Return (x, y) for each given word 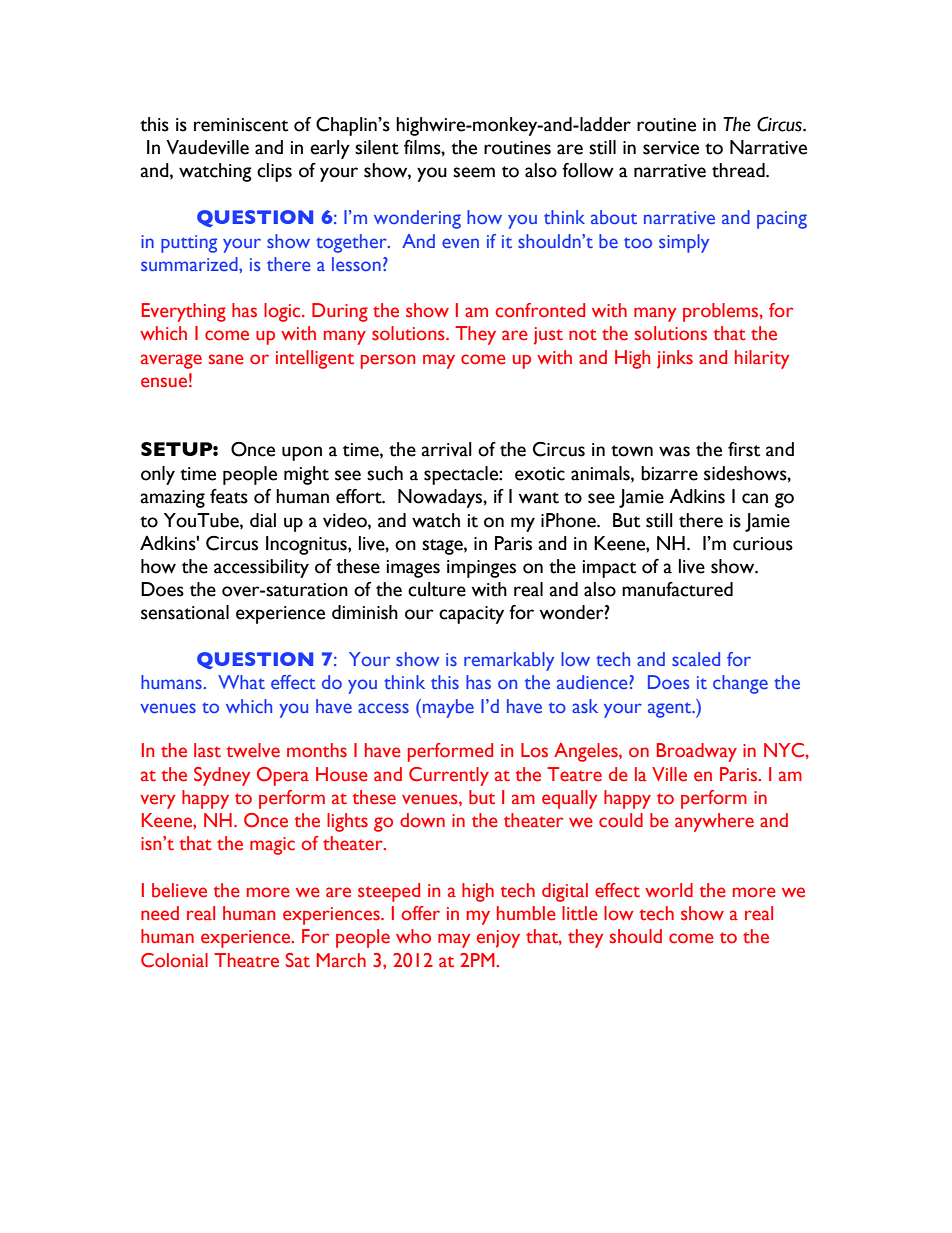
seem (474, 172)
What (241, 682)
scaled (696, 659)
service (671, 148)
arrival (447, 449)
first (744, 449)
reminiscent (241, 125)
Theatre (246, 960)
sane (226, 359)
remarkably (509, 661)
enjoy (498, 939)
